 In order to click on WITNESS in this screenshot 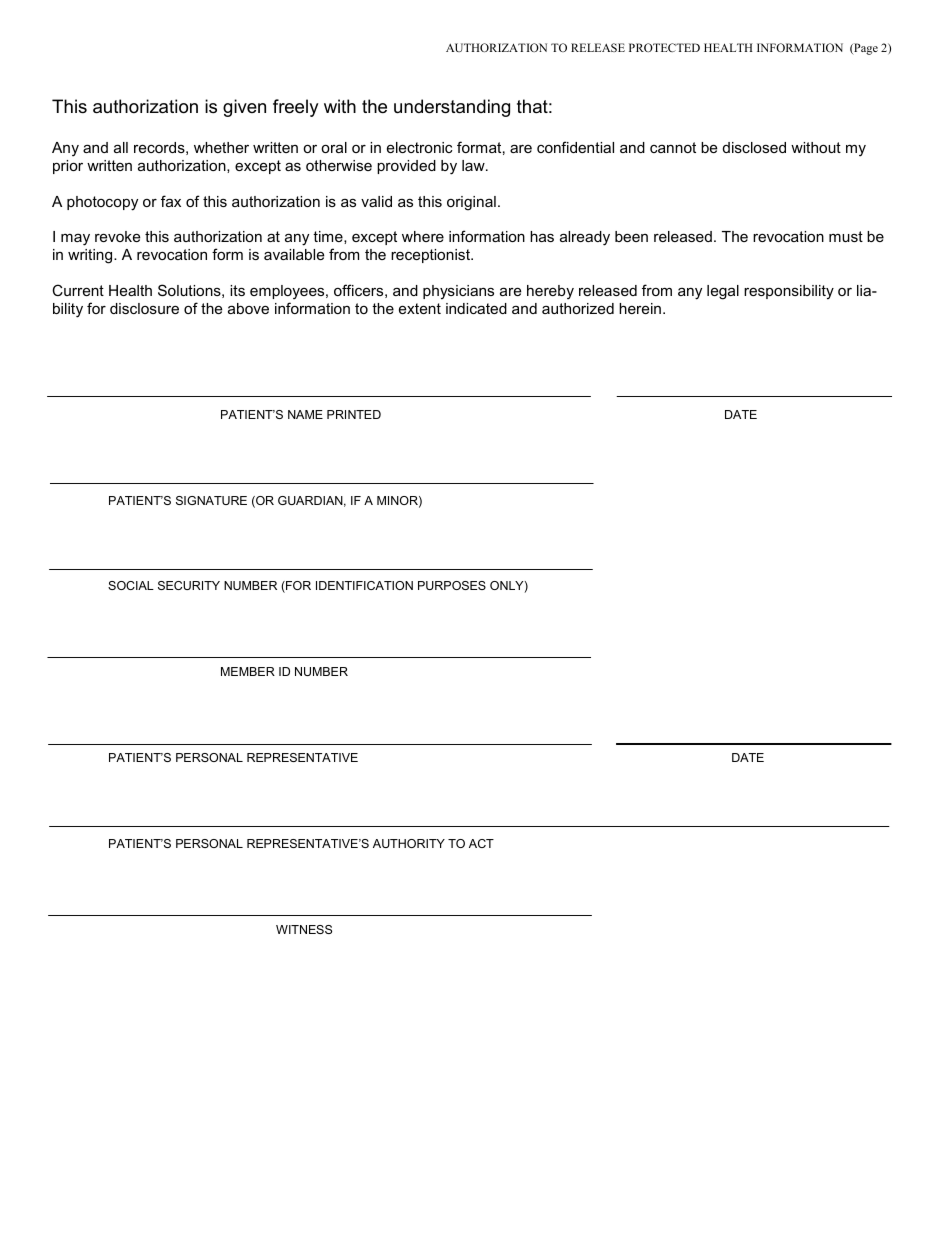, I will do `click(304, 929)`.
